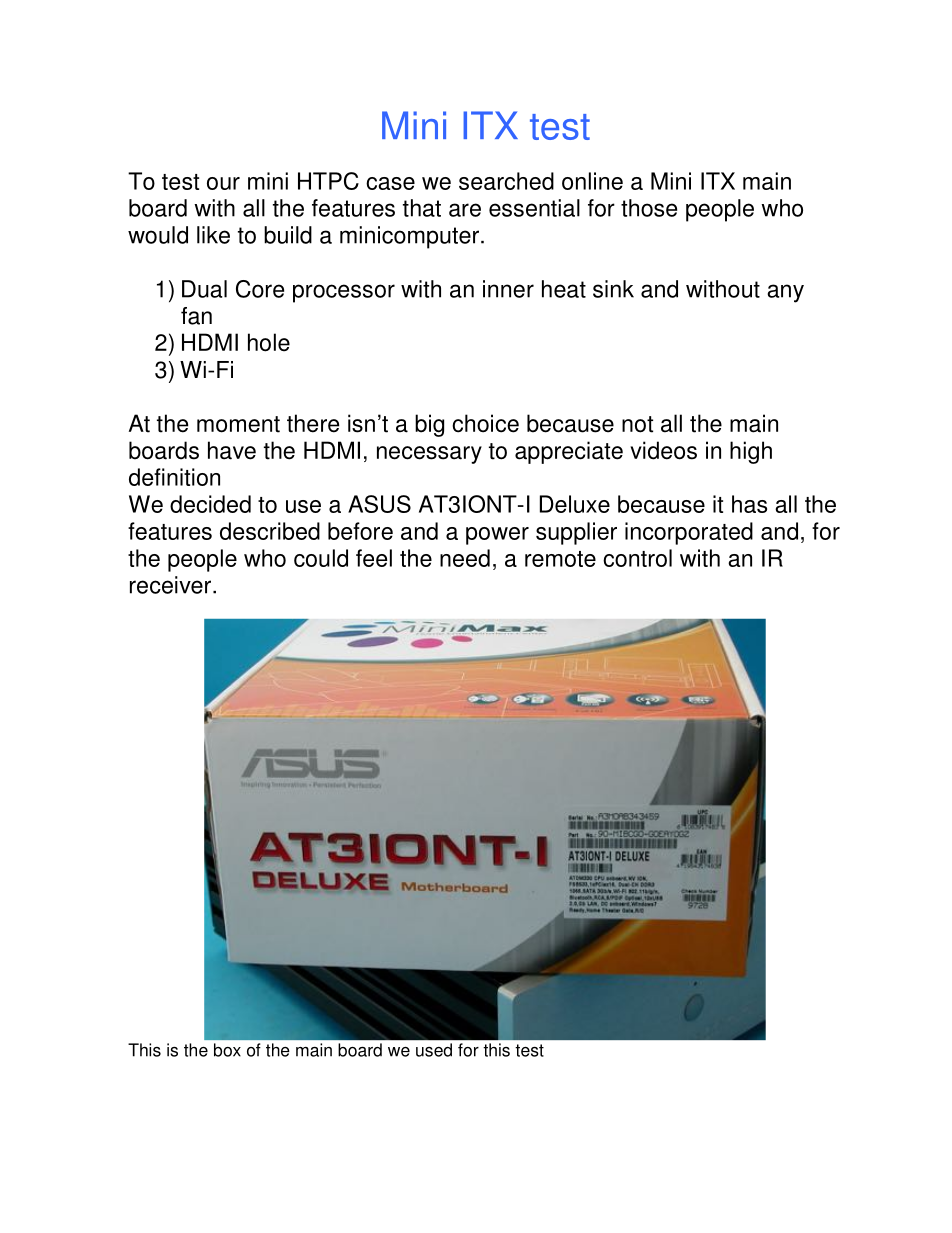 This screenshot has height=1233, width=952. Describe the element at coordinates (637, 558) in the screenshot. I see `control` at that location.
